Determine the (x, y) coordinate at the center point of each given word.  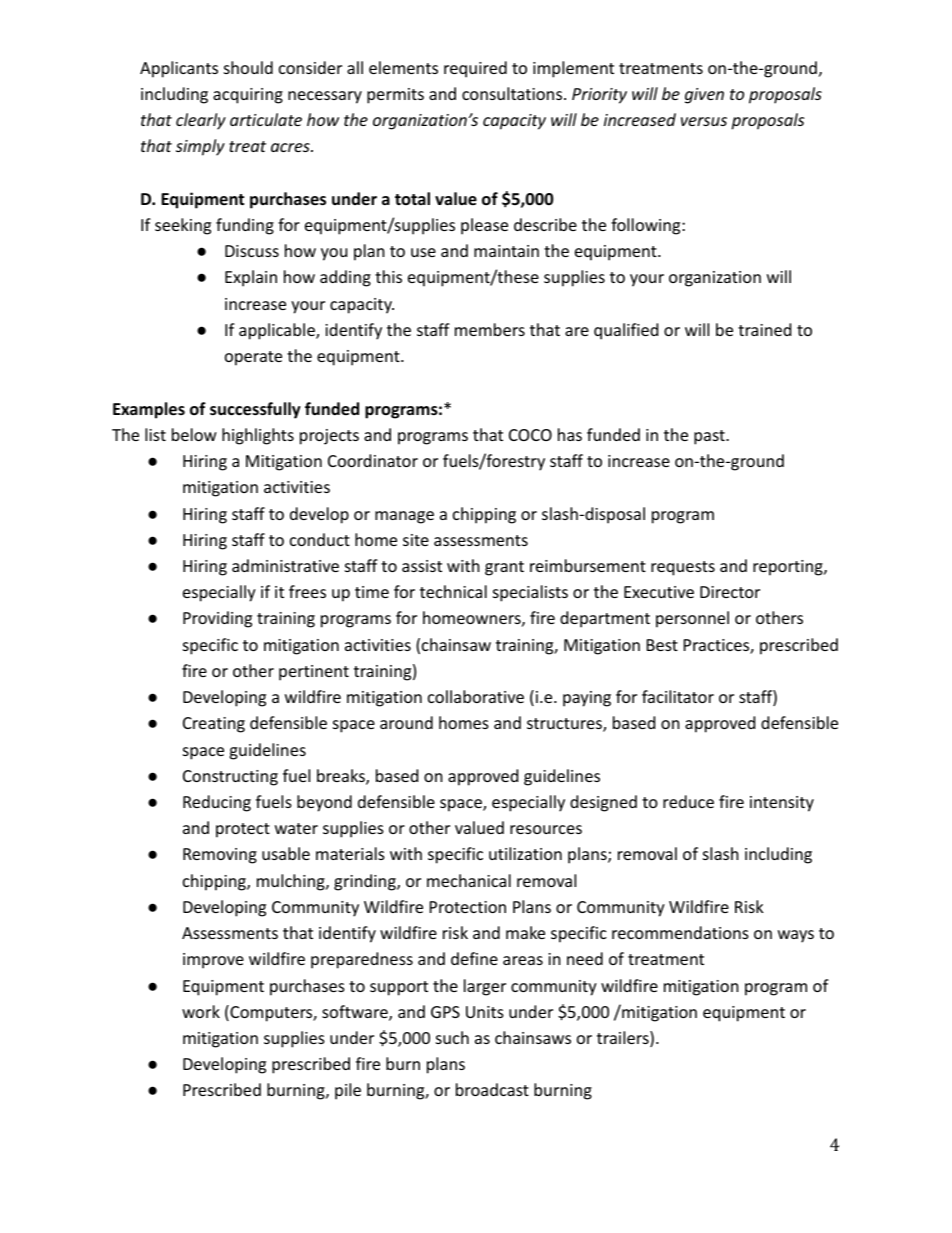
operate (253, 358)
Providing (217, 619)
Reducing (217, 803)
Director (730, 592)
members (490, 329)
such (452, 1037)
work (201, 1011)
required (475, 69)
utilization (525, 853)
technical (453, 591)
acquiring (248, 96)
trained (764, 329)
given (704, 96)
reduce (688, 801)
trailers (624, 1039)
